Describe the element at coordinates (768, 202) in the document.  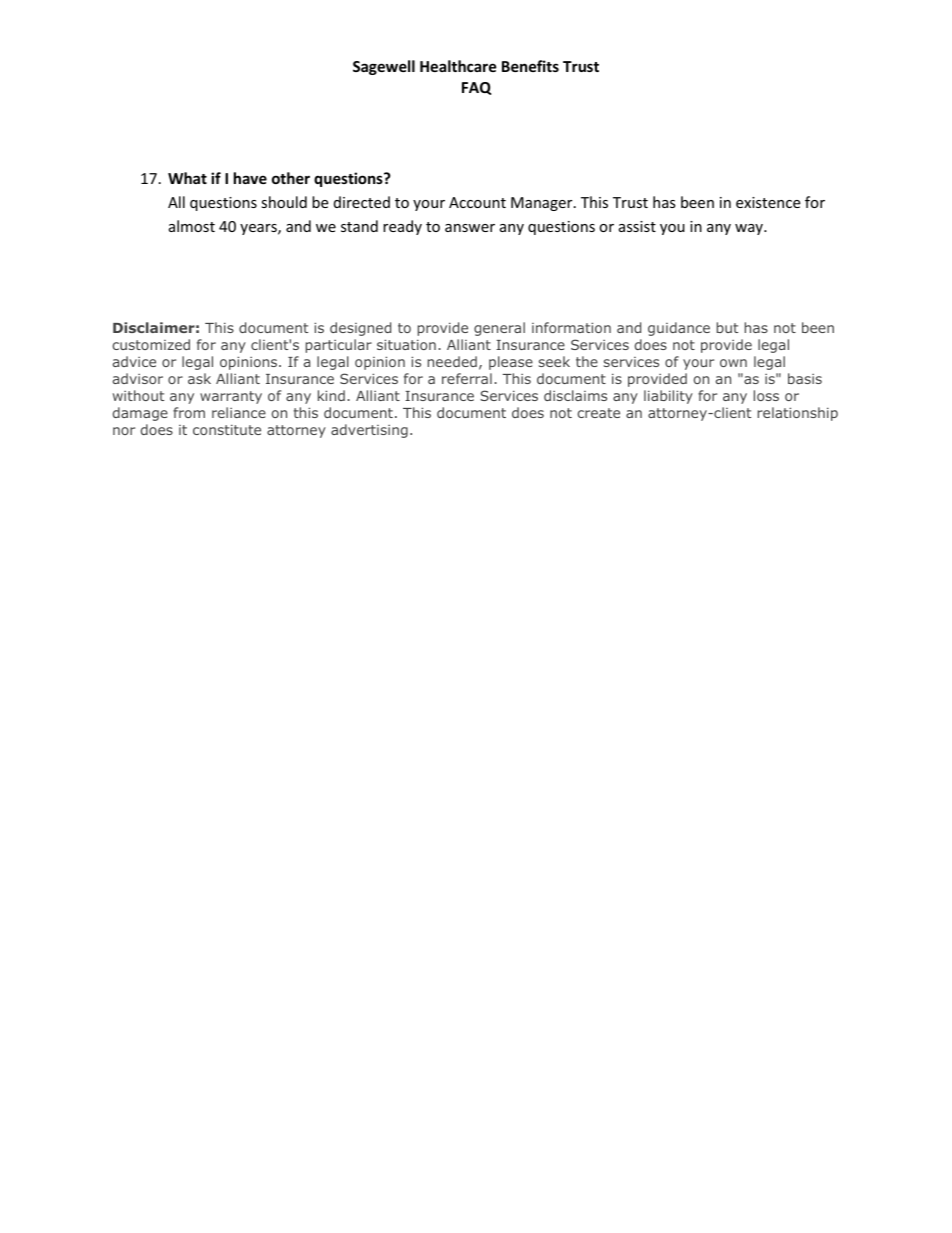
I see `existence` at that location.
